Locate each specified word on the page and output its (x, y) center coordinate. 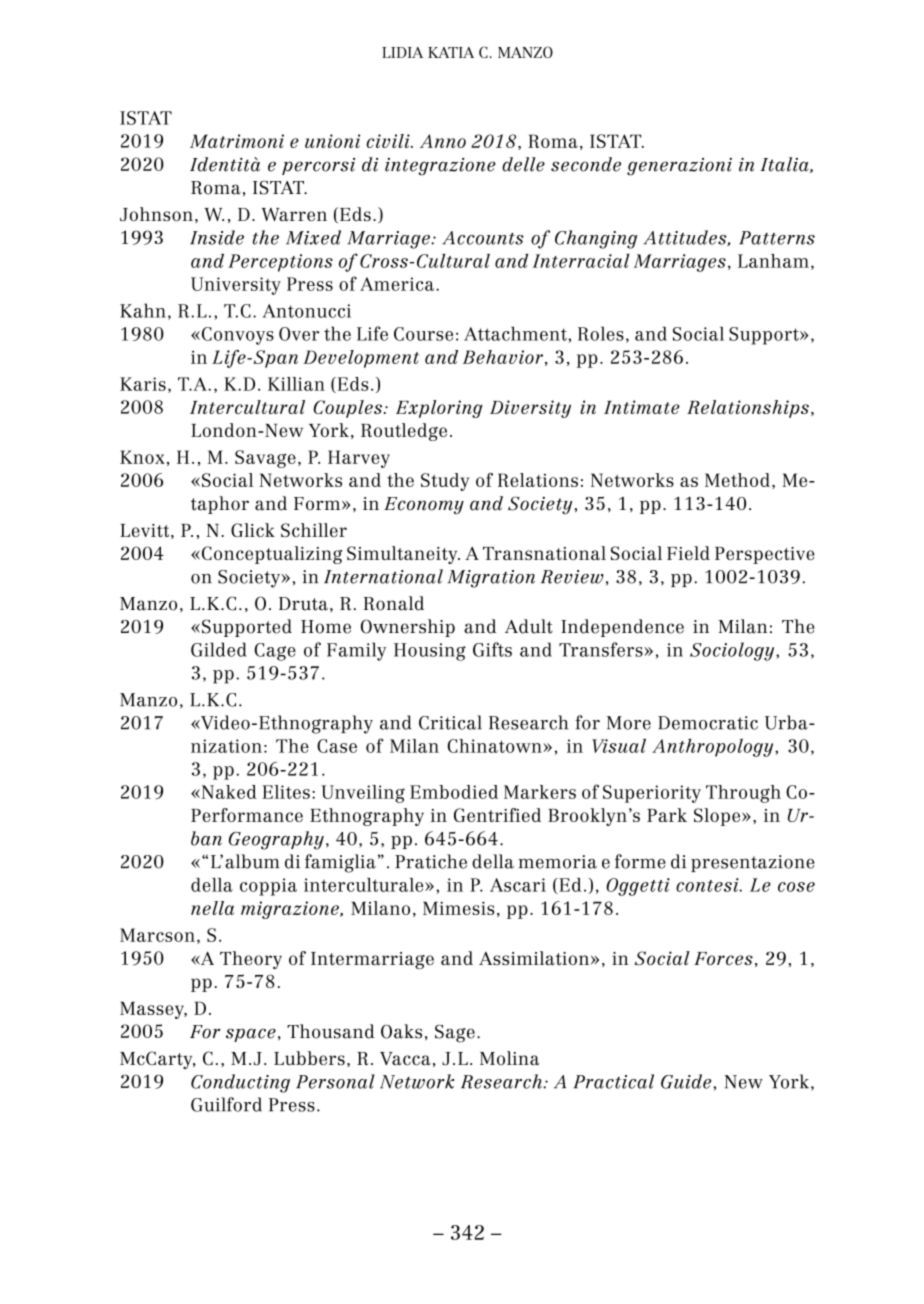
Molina (509, 1058)
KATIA (451, 52)
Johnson (156, 214)
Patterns (777, 238)
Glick (253, 530)
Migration (491, 579)
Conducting (240, 1083)
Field (688, 553)
